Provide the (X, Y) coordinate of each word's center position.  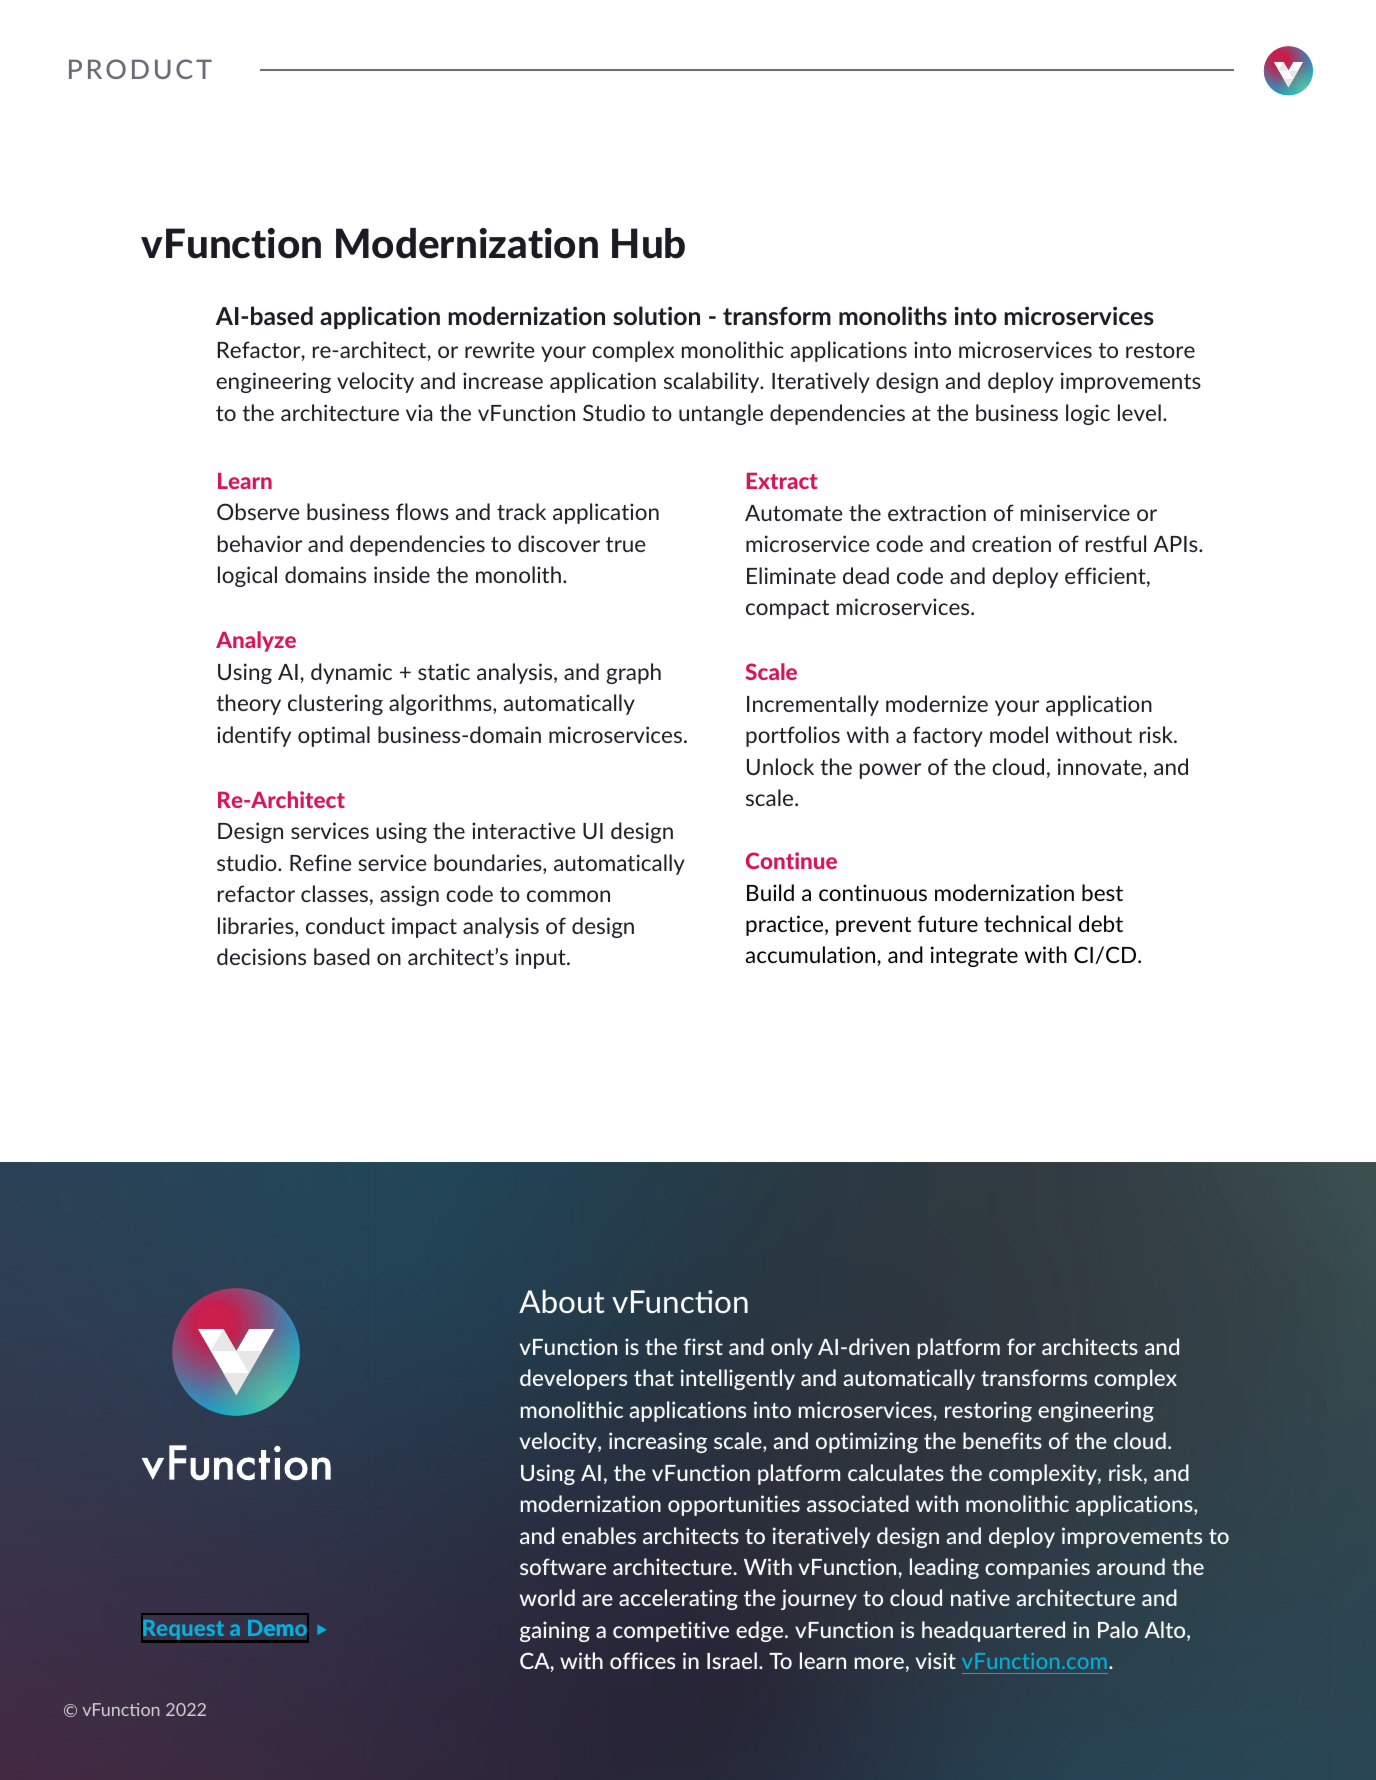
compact (787, 609)
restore (1160, 350)
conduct (345, 925)
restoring (988, 1411)
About (561, 1301)
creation (1011, 543)
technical (1027, 923)
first (703, 1346)
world (547, 1597)
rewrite (500, 349)
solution (656, 315)
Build (770, 892)
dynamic (351, 673)
